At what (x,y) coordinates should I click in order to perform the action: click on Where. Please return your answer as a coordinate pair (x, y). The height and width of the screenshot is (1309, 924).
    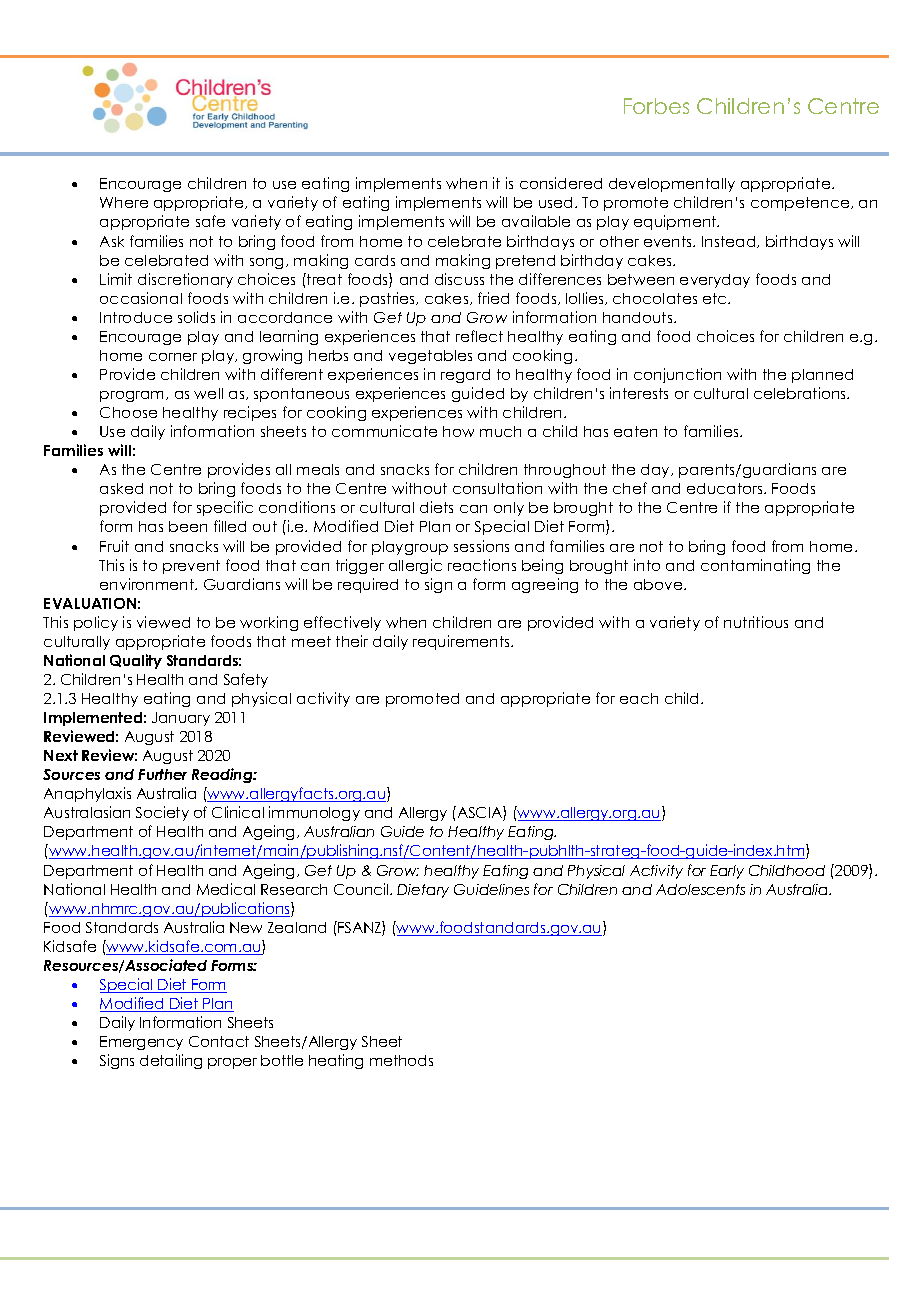
    Looking at the image, I should click on (124, 202).
